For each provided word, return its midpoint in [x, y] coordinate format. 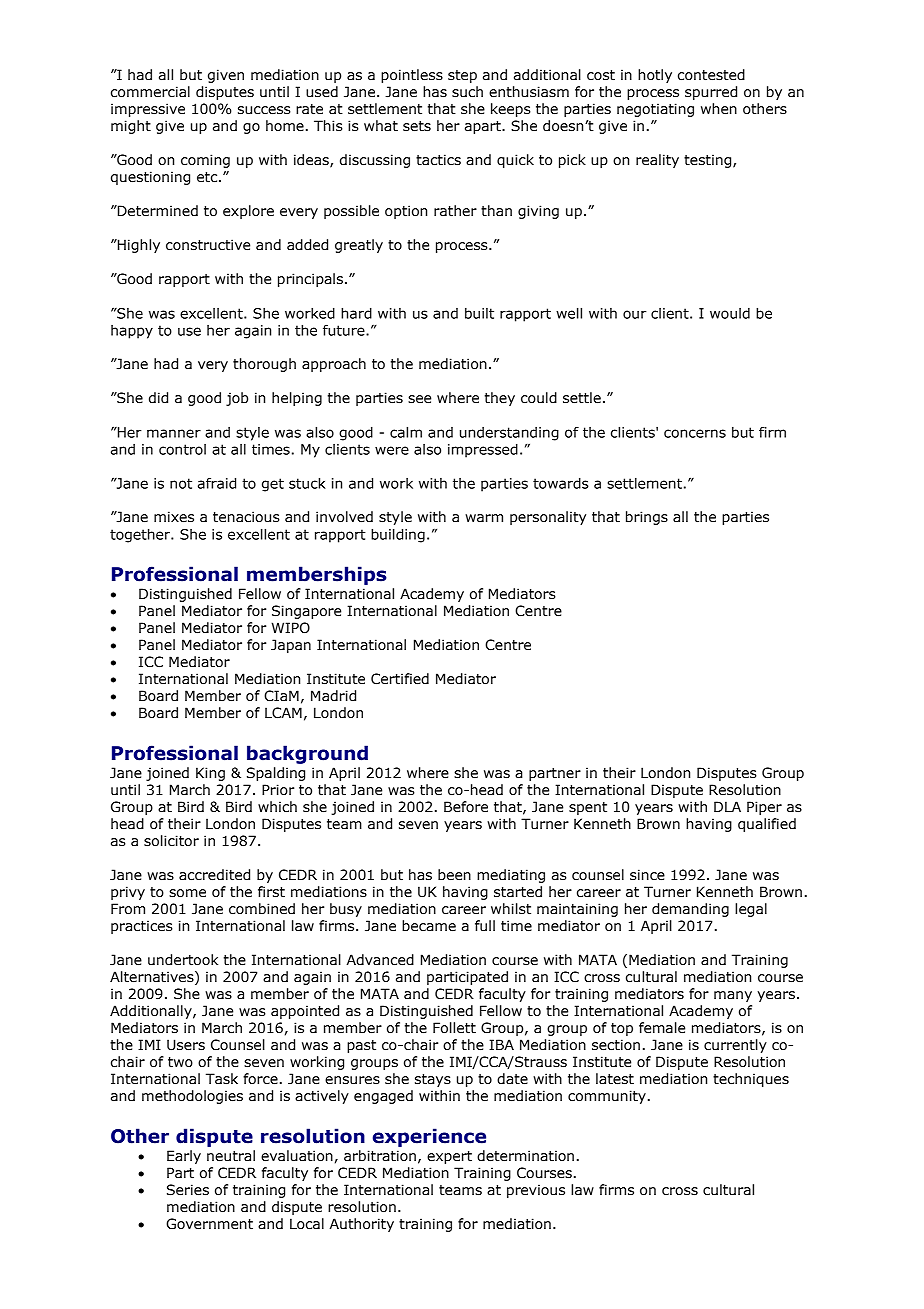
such [467, 92]
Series [188, 1190]
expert [449, 1157]
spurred [711, 93]
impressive [148, 110]
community [607, 1097]
